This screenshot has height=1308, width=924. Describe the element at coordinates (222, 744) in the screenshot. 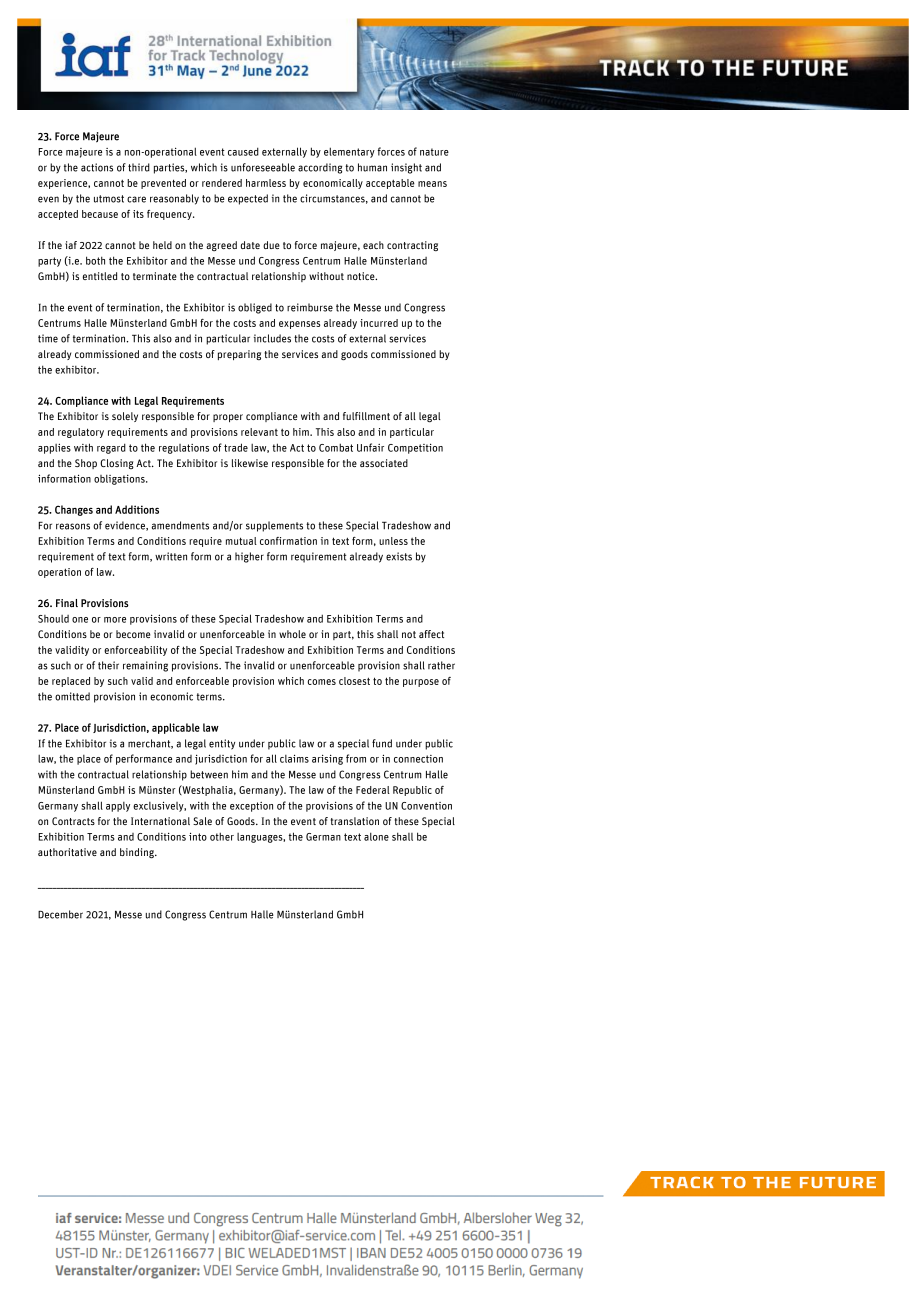

I see `entity` at that location.
